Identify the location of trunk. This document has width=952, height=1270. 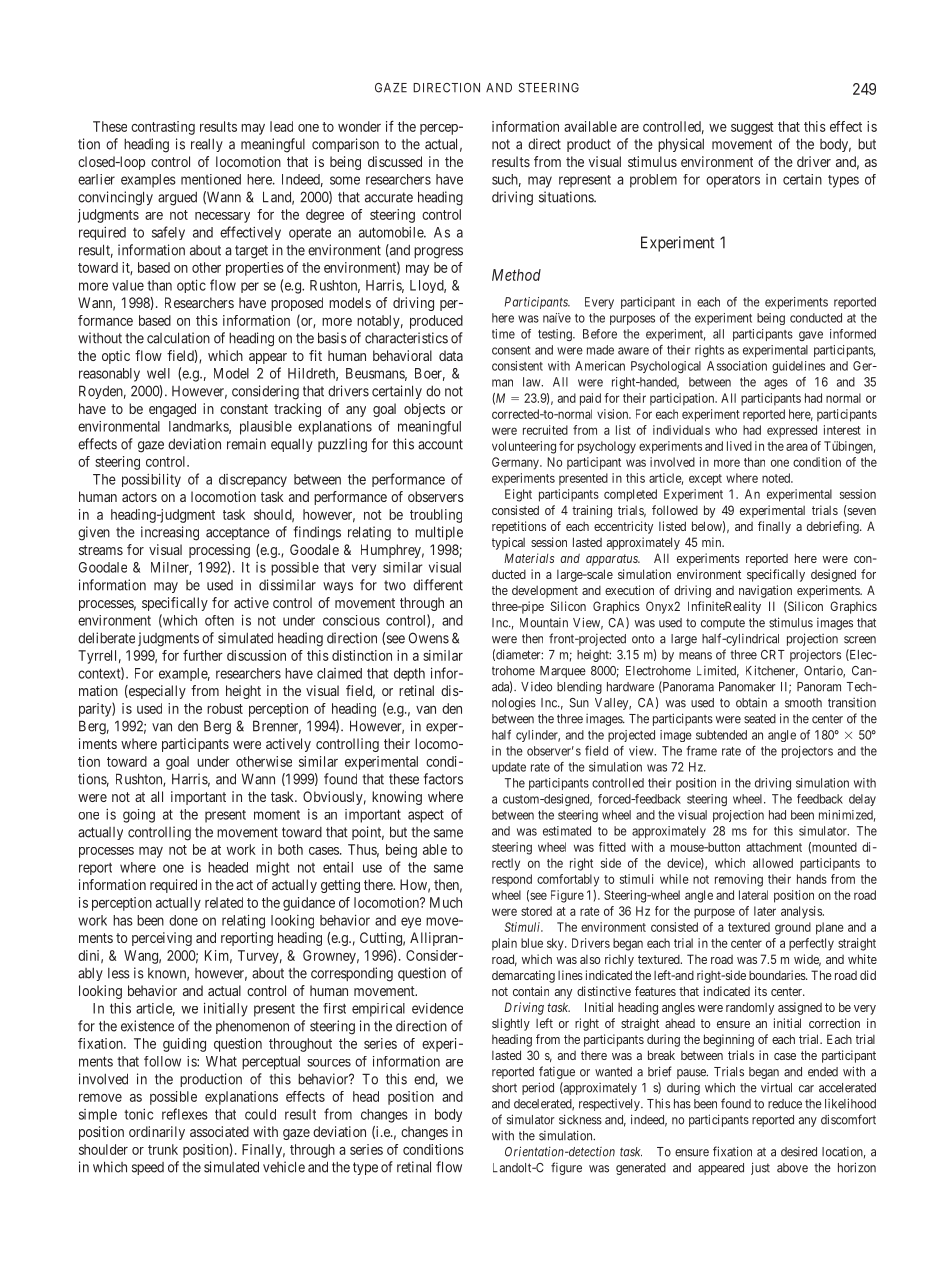
(163, 1149).
